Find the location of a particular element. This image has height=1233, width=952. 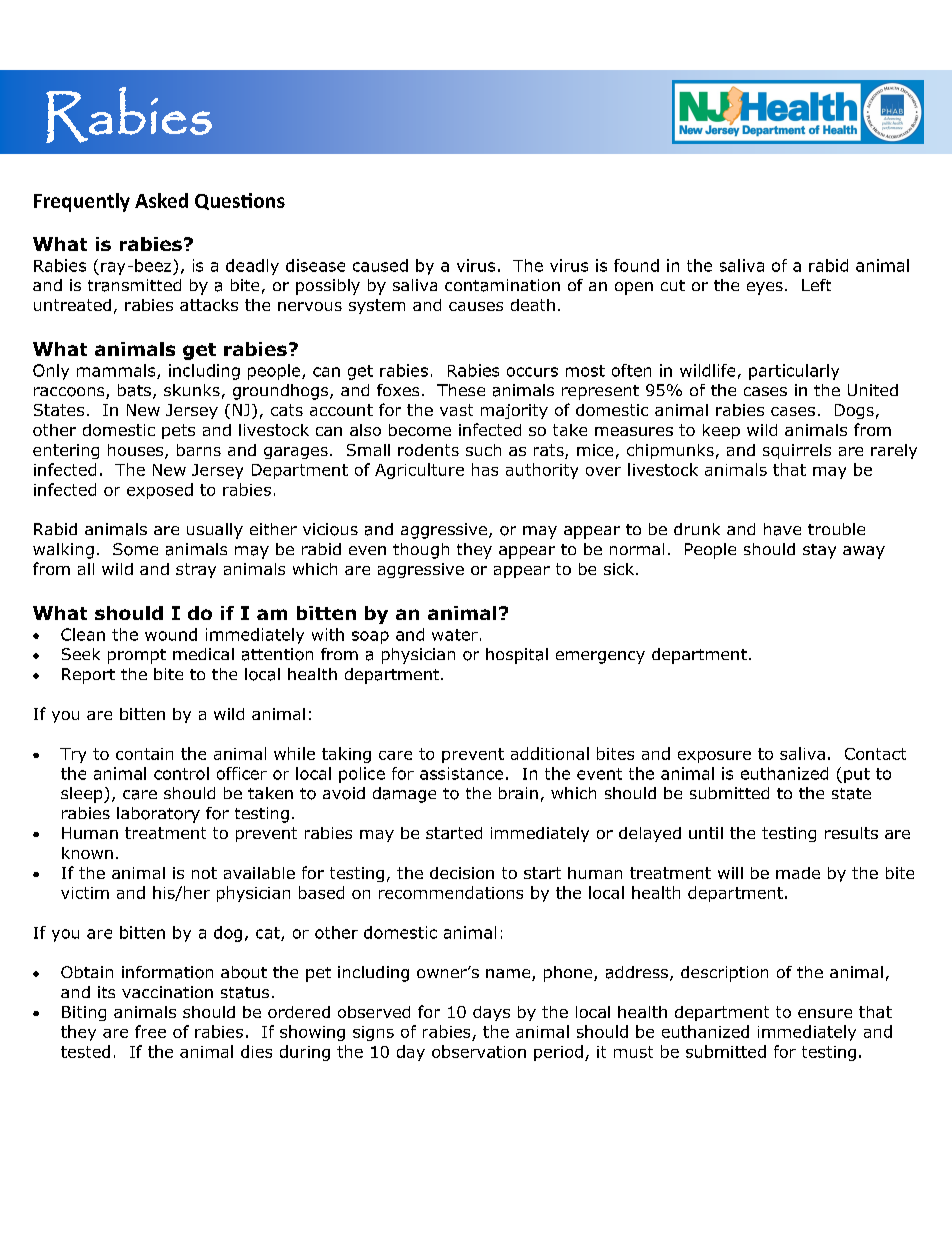

water is located at coordinates (455, 635).
